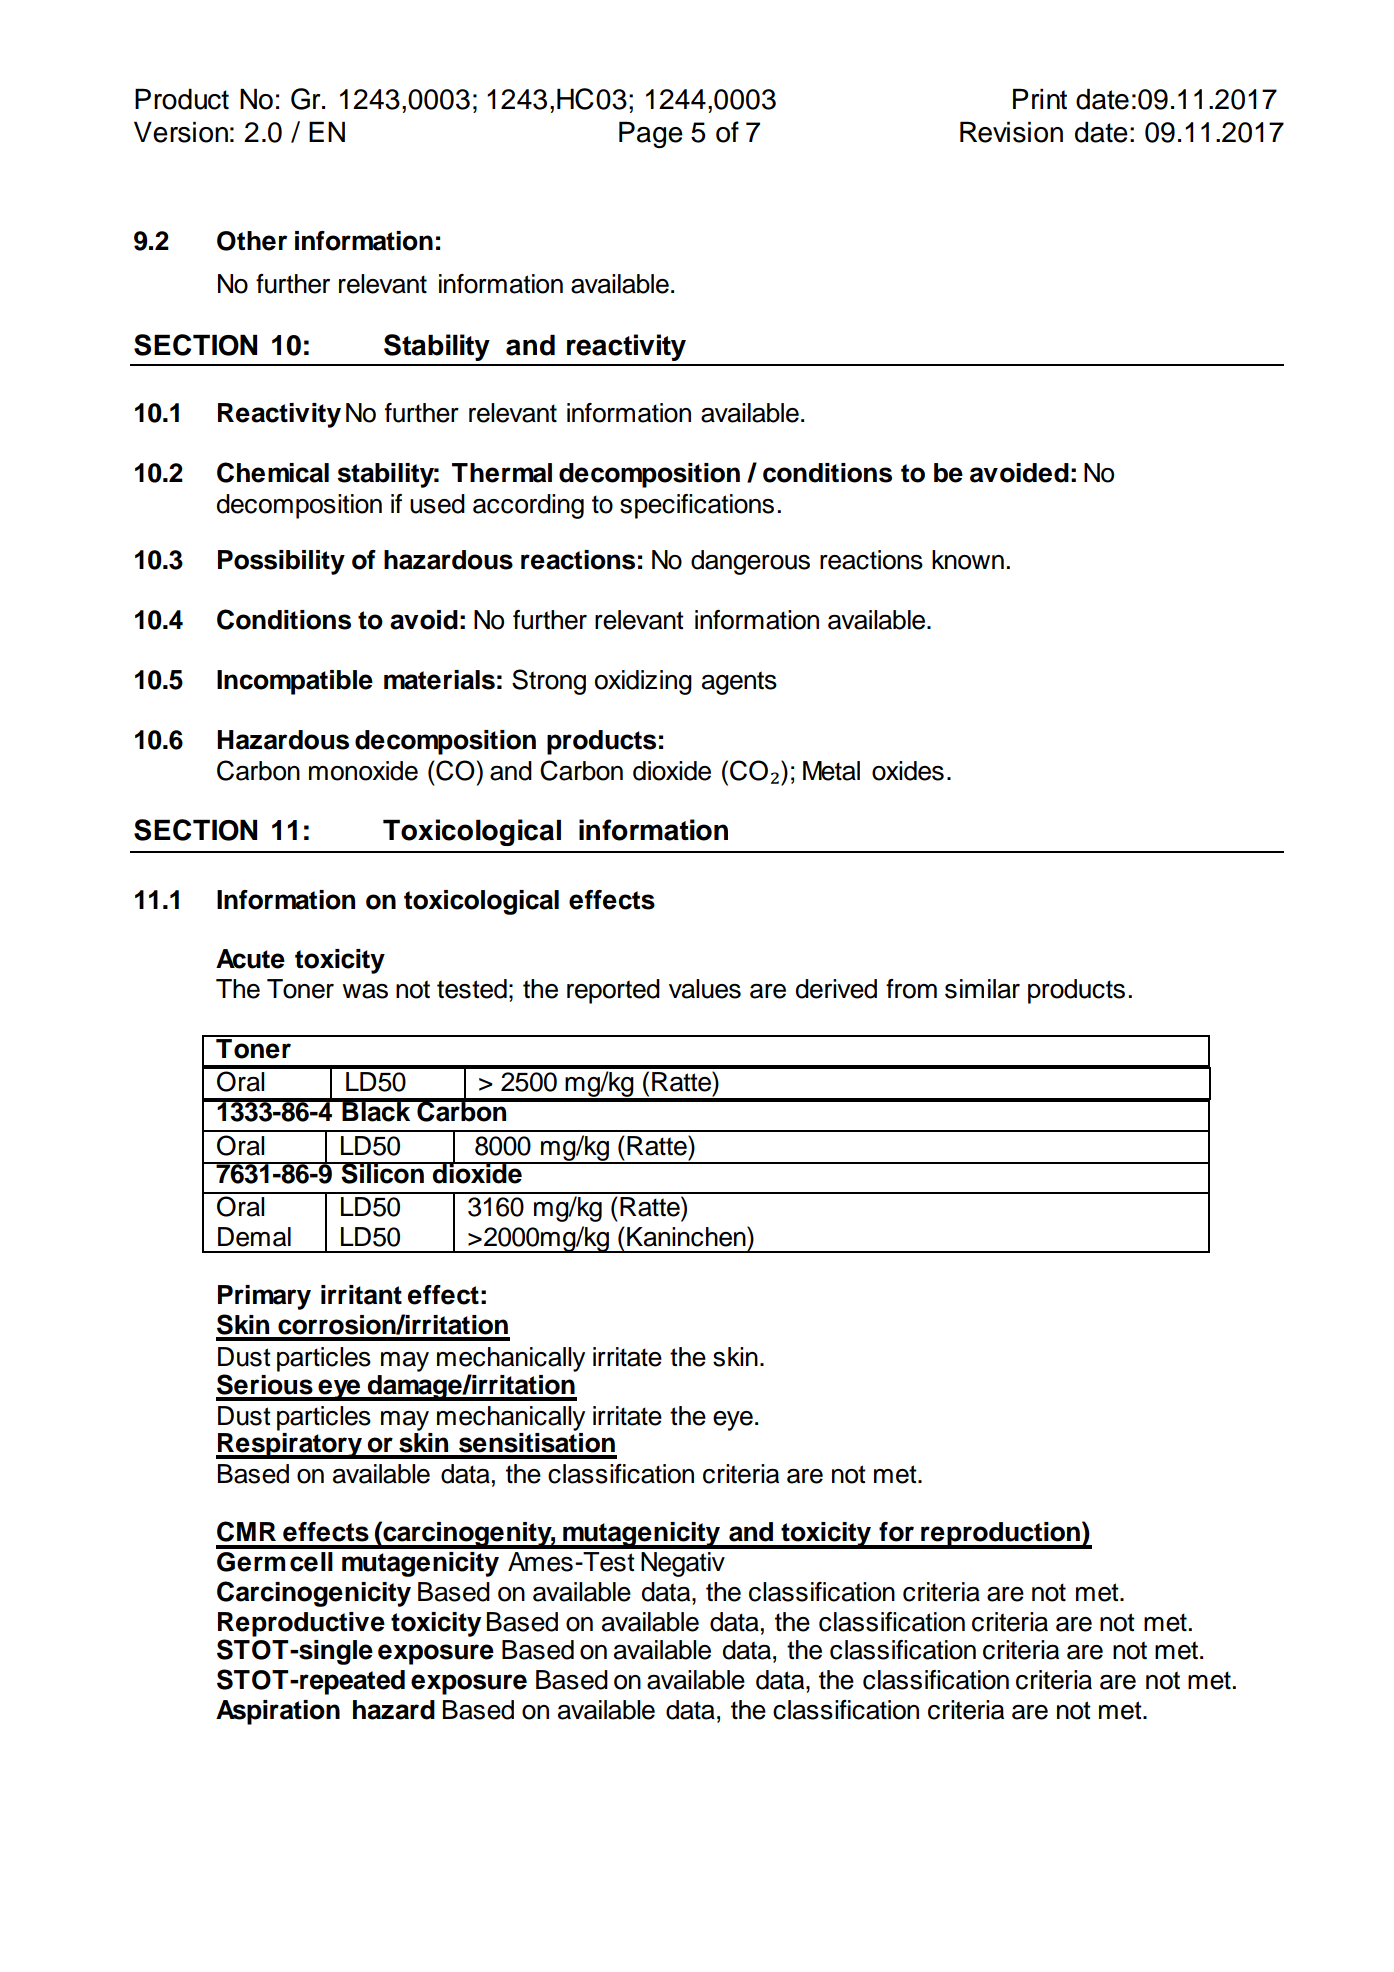 Image resolution: width=1394 pixels, height=1972 pixels. Describe the element at coordinates (968, 560) in the image. I see `known` at that location.
